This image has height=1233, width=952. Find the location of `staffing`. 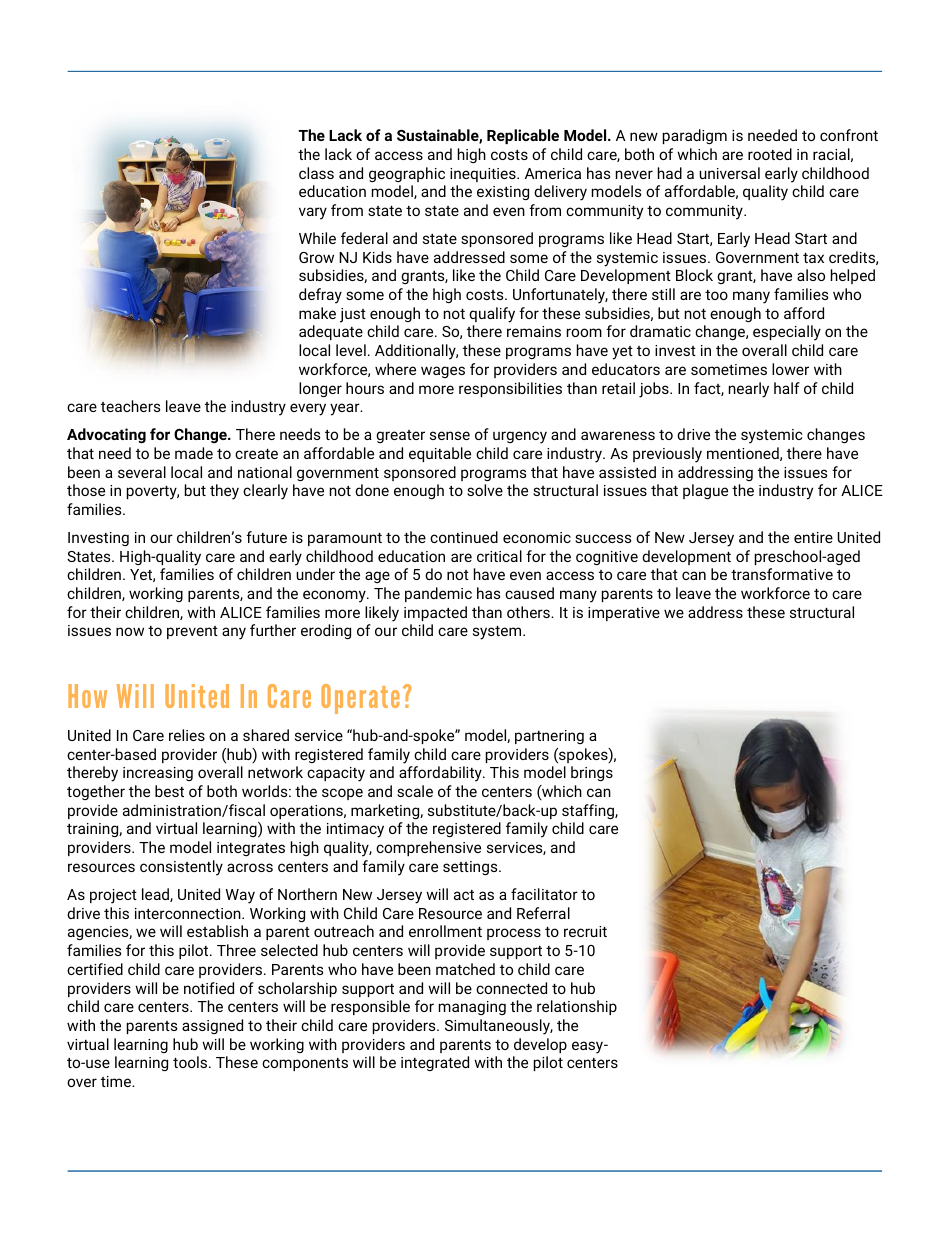

staffing is located at coordinates (589, 811).
